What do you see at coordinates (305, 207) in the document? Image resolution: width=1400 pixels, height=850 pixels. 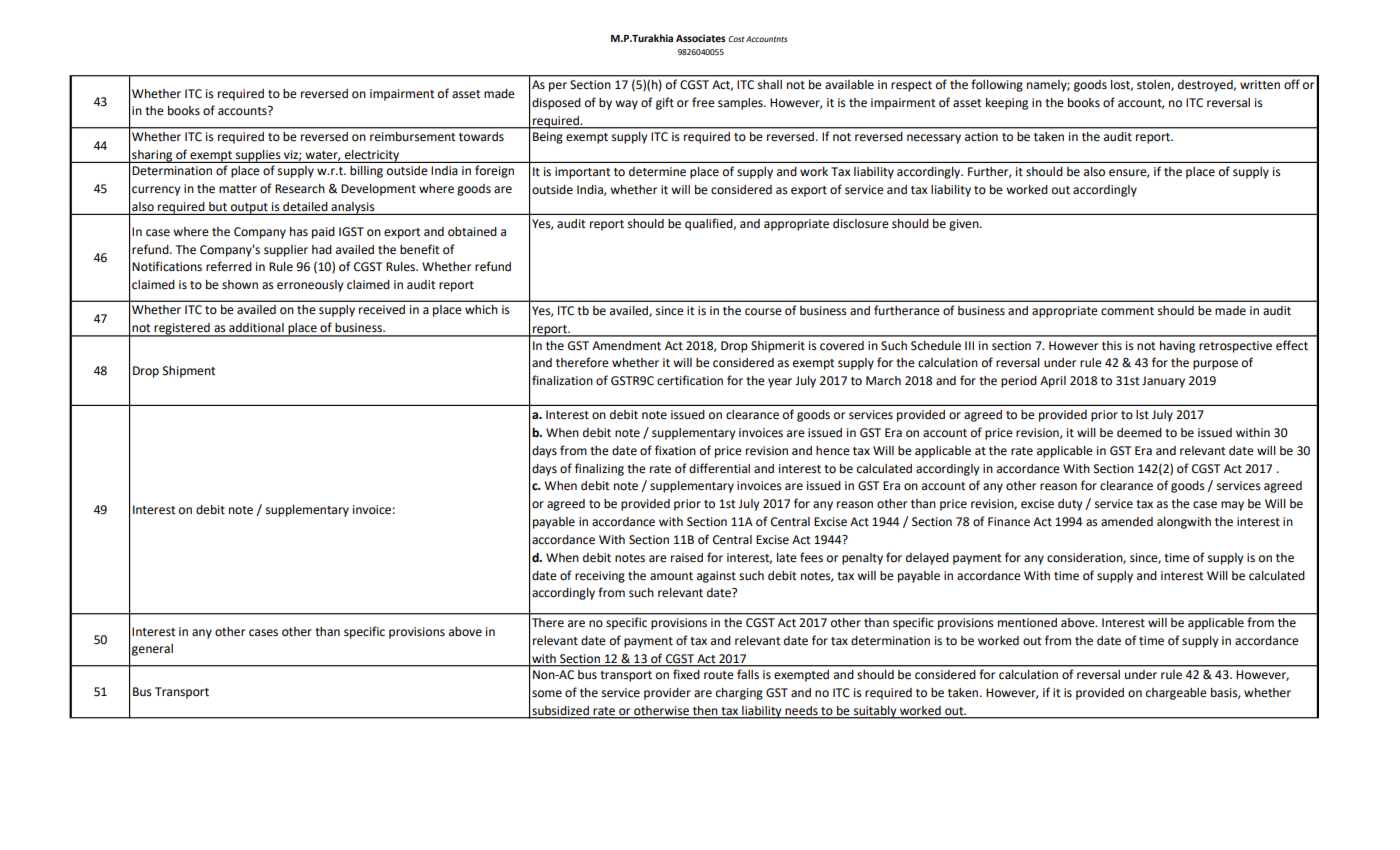 I see `detailed` at bounding box center [305, 207].
